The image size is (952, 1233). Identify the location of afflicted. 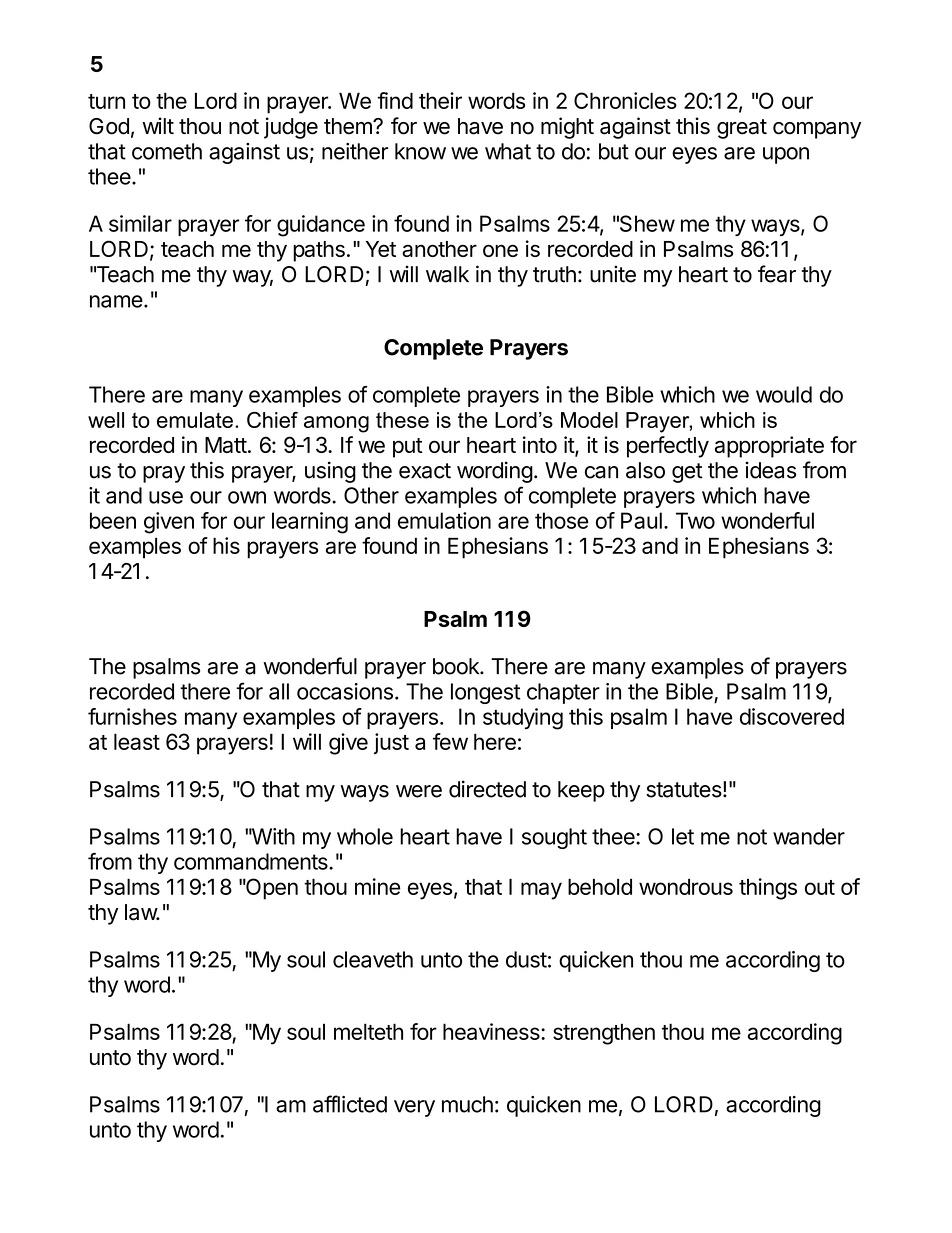
(350, 1104).
